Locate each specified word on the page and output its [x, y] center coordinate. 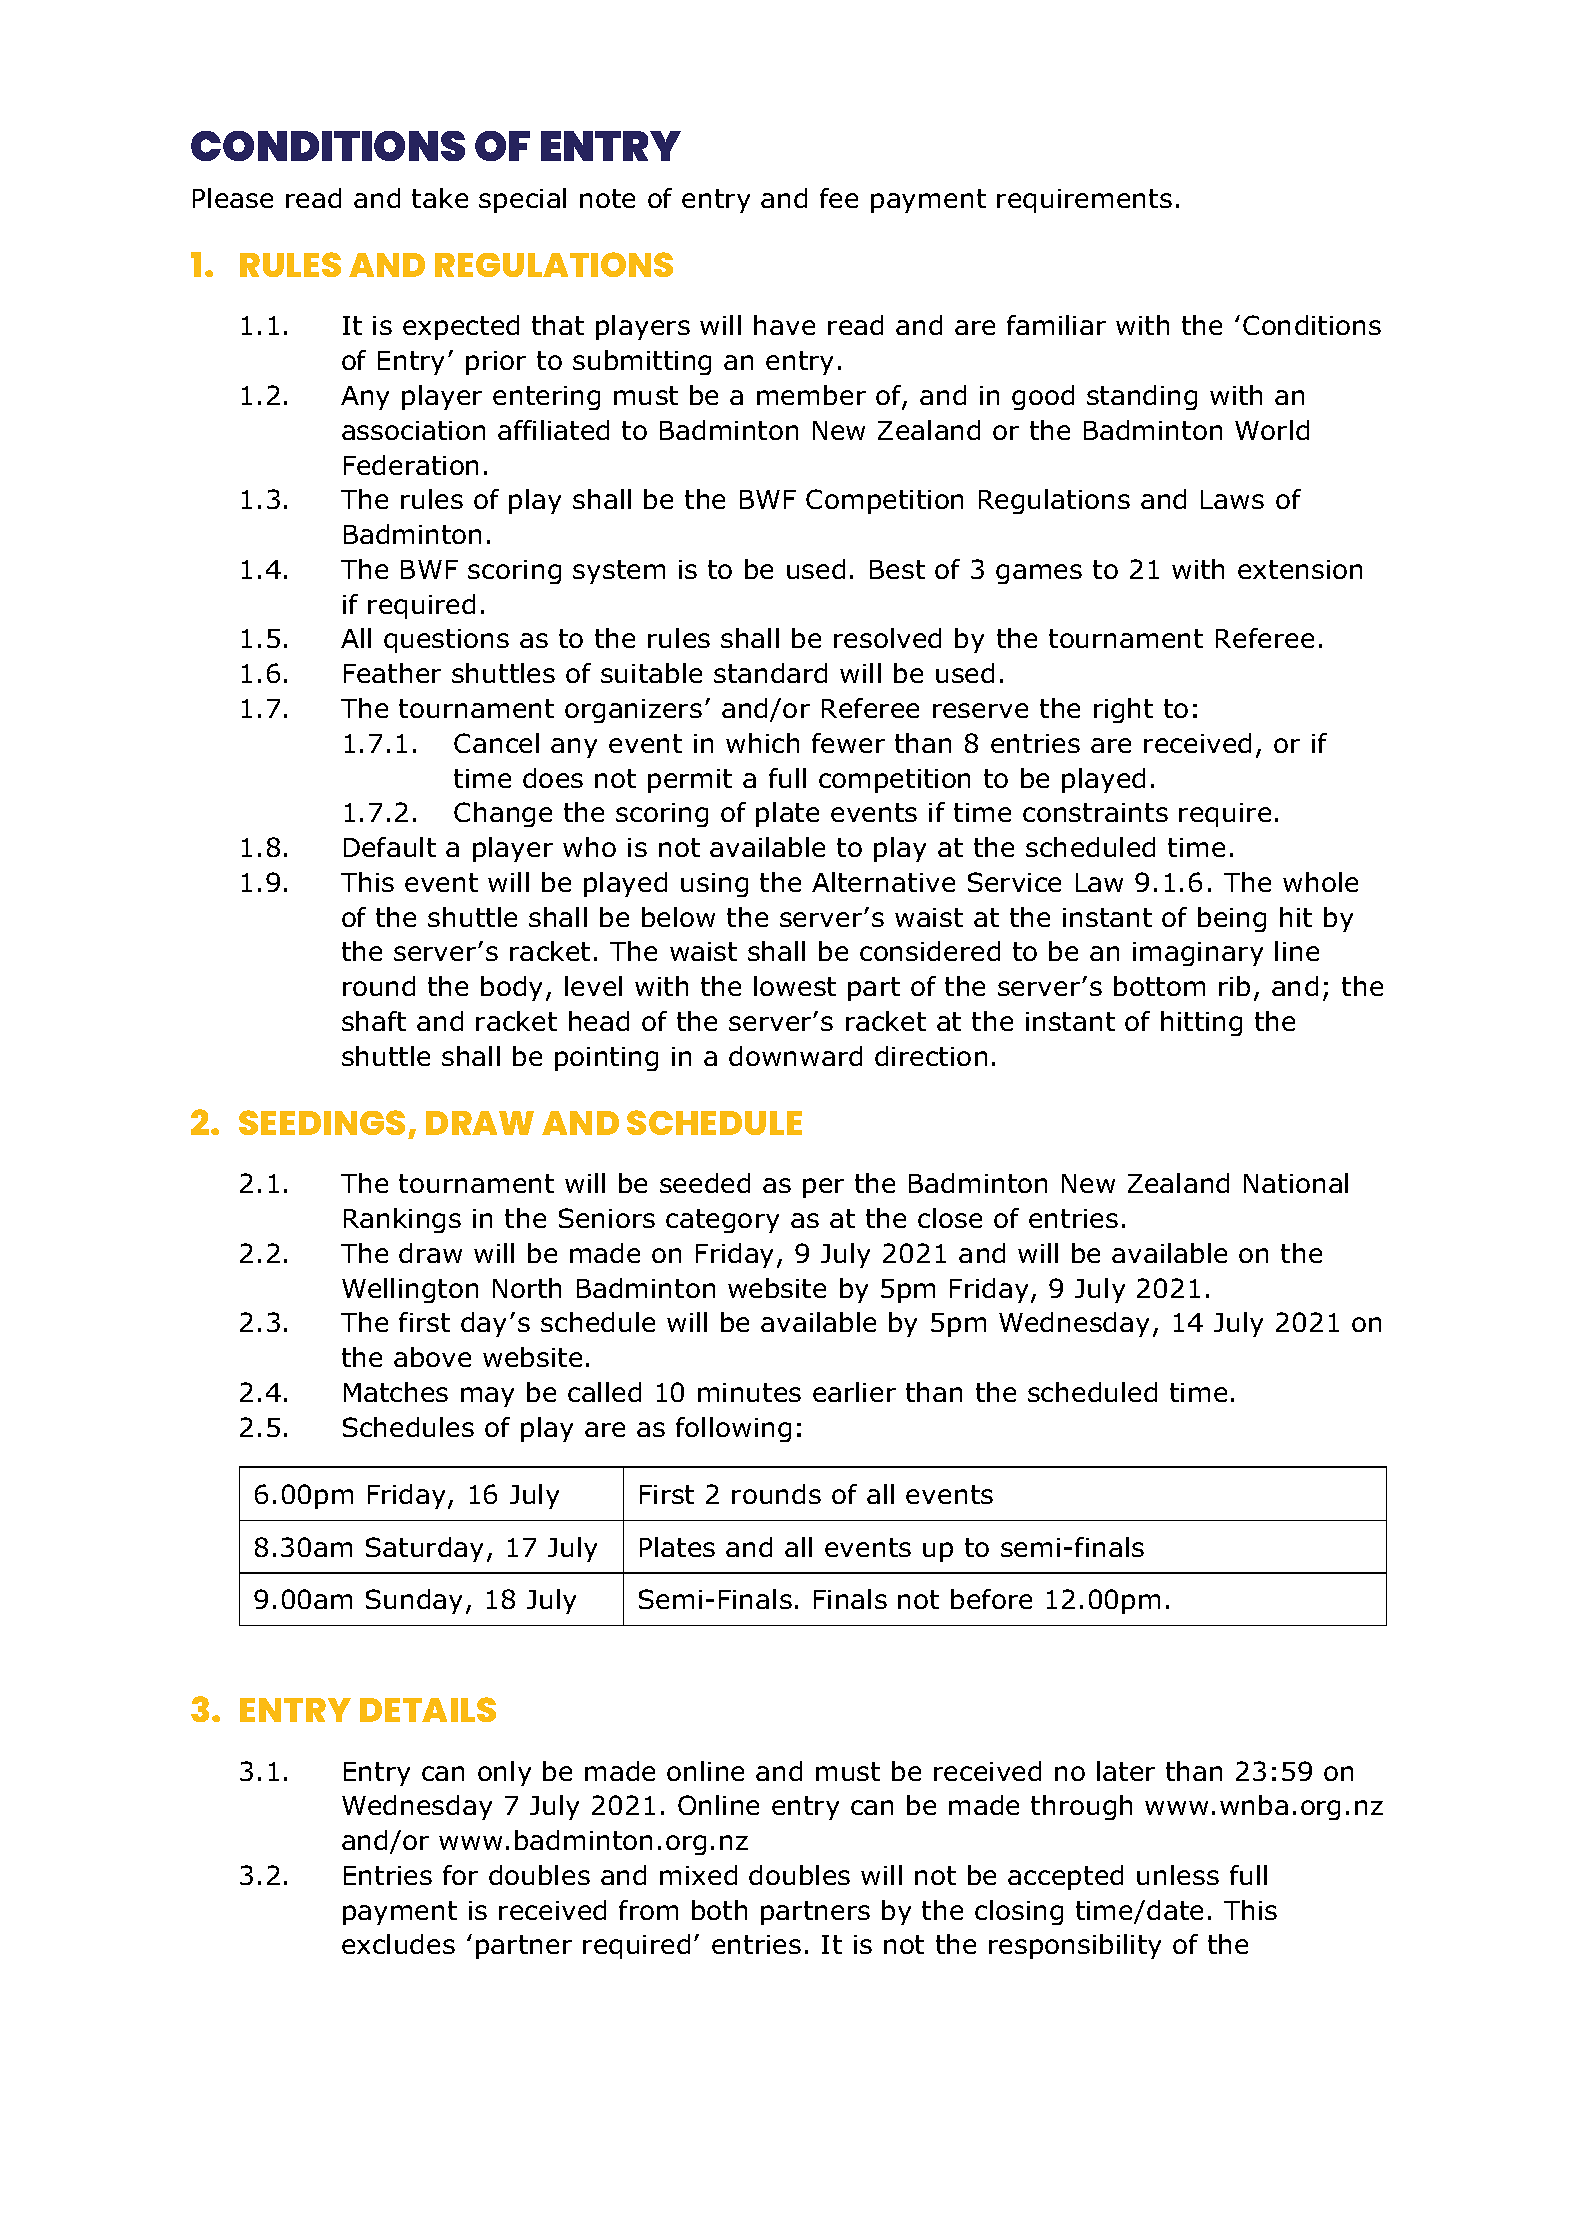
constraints [1095, 812]
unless [1178, 1875]
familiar [1056, 325]
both [719, 1910]
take [440, 198]
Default [390, 847]
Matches [396, 1392]
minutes [749, 1392]
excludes [398, 1944]
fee [839, 198]
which [762, 743]
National [1296, 1183]
